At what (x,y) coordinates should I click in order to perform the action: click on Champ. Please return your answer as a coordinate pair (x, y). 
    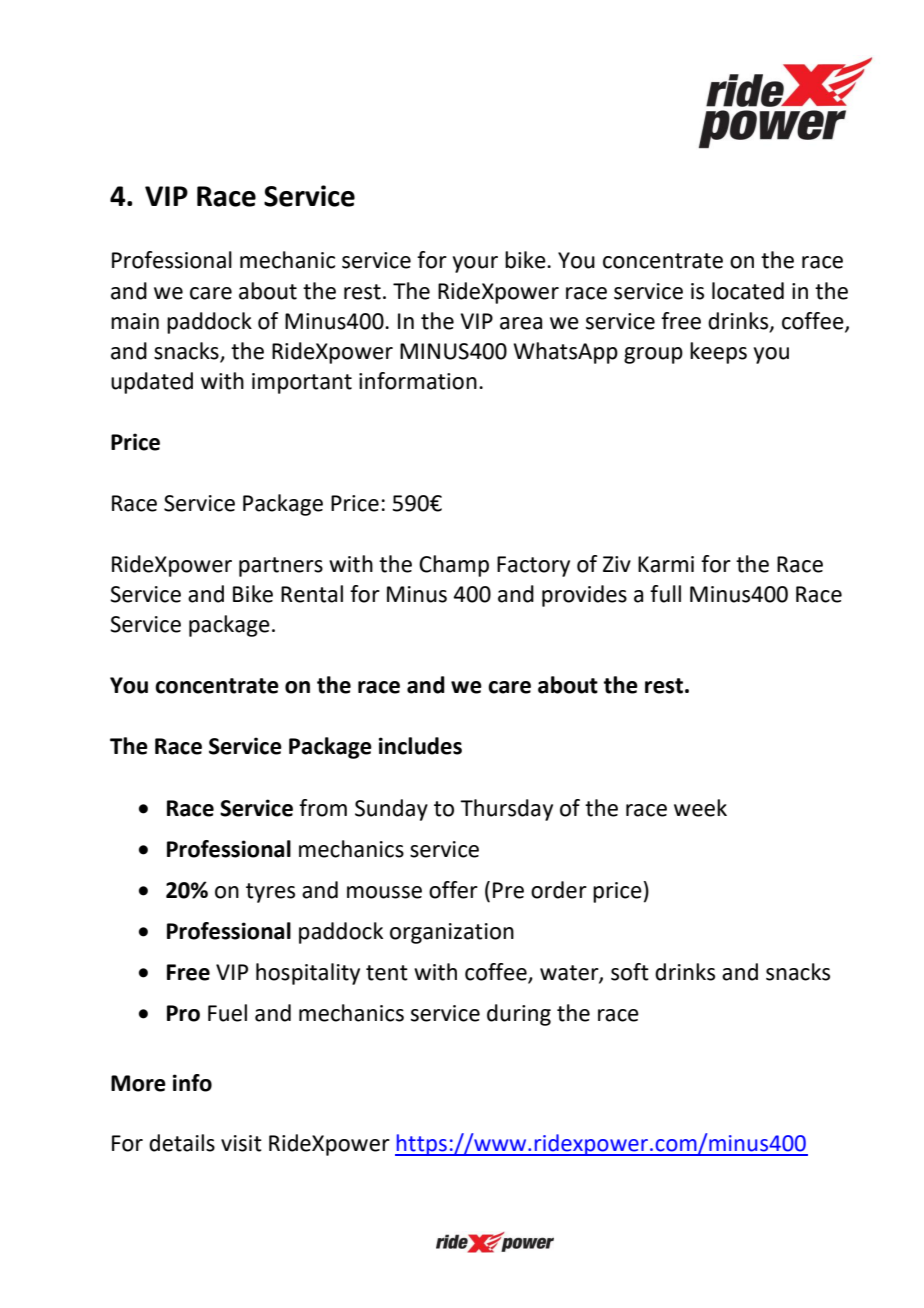
    Looking at the image, I should click on (454, 566).
